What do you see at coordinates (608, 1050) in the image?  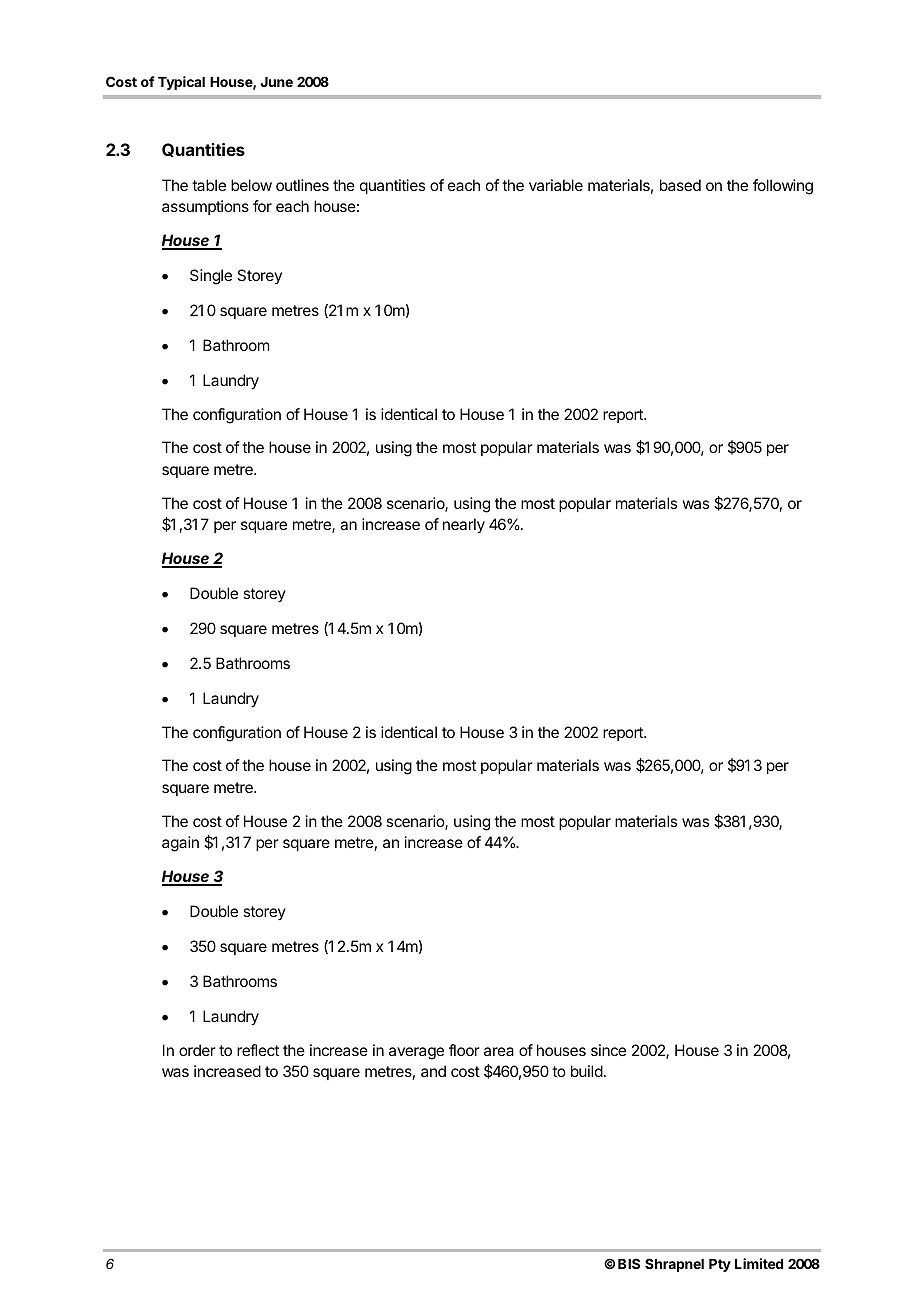 I see `since` at bounding box center [608, 1050].
